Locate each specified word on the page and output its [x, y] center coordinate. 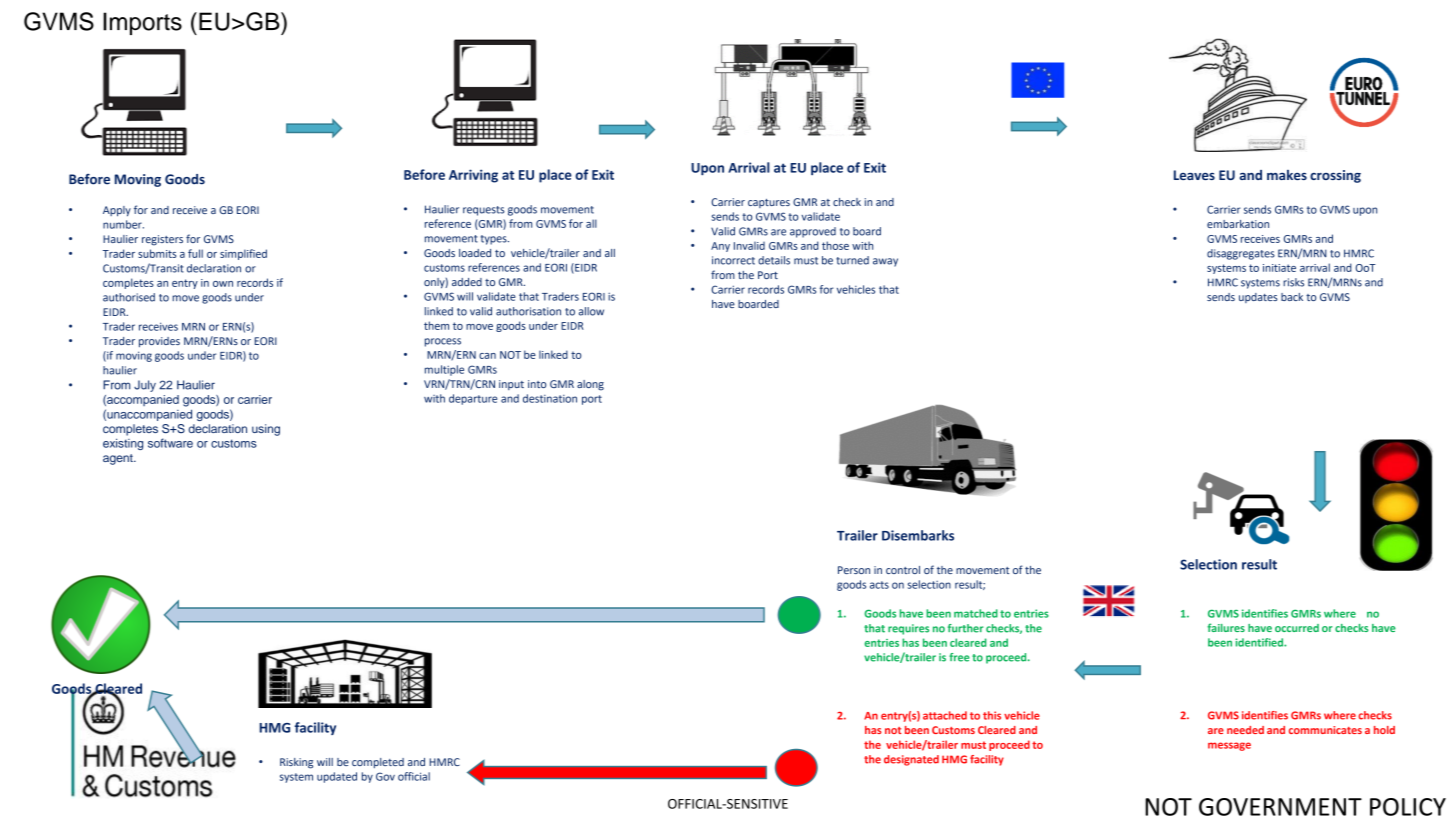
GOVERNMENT [1280, 807]
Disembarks [918, 535]
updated [337, 777]
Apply [117, 211]
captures [769, 203]
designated [911, 760]
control [903, 570]
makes [1287, 175]
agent [119, 459]
